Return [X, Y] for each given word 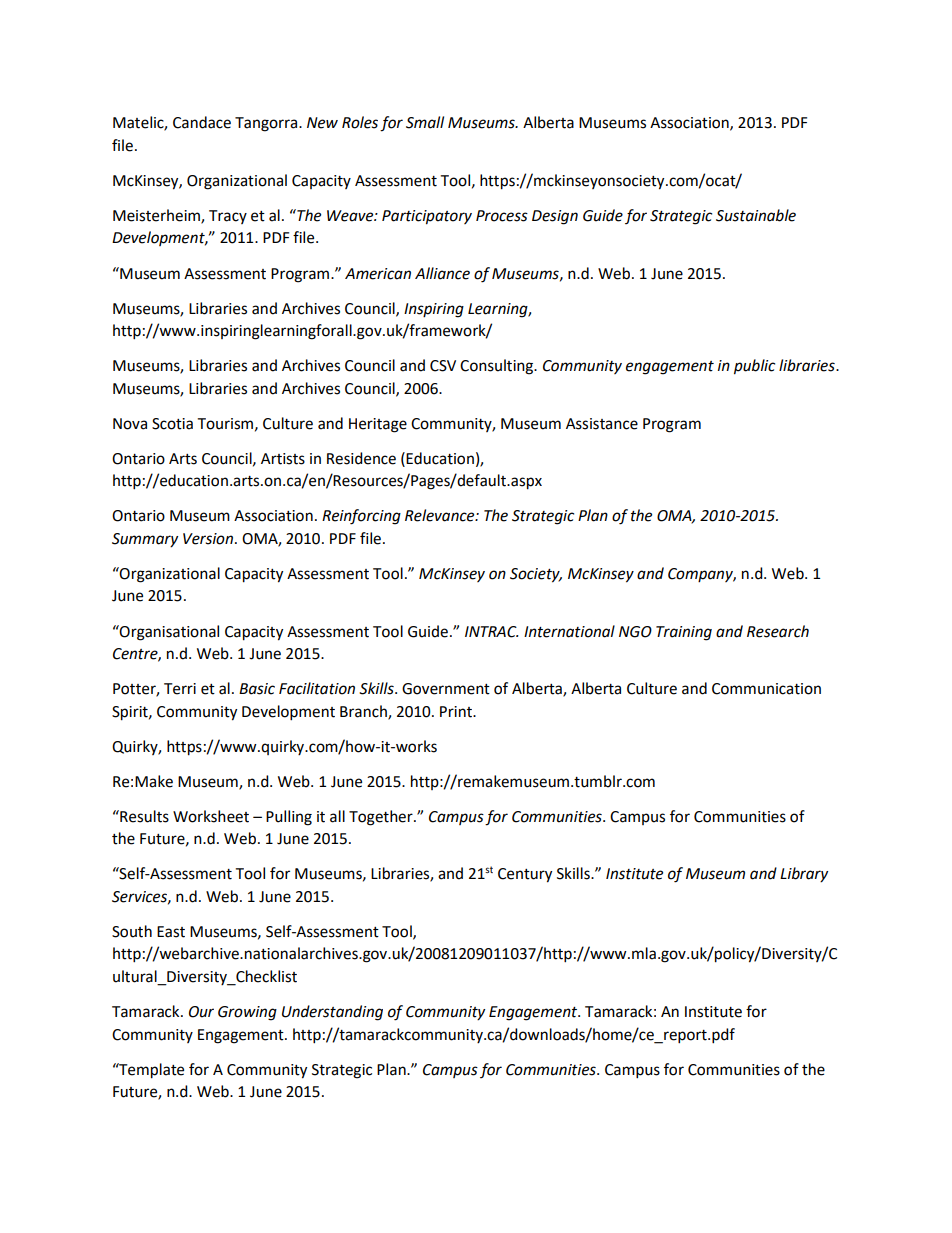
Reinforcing [361, 517]
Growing [247, 1013]
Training [684, 633]
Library [804, 875]
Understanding [332, 1013]
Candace [202, 122]
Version [209, 539]
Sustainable [756, 215]
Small [425, 122]
